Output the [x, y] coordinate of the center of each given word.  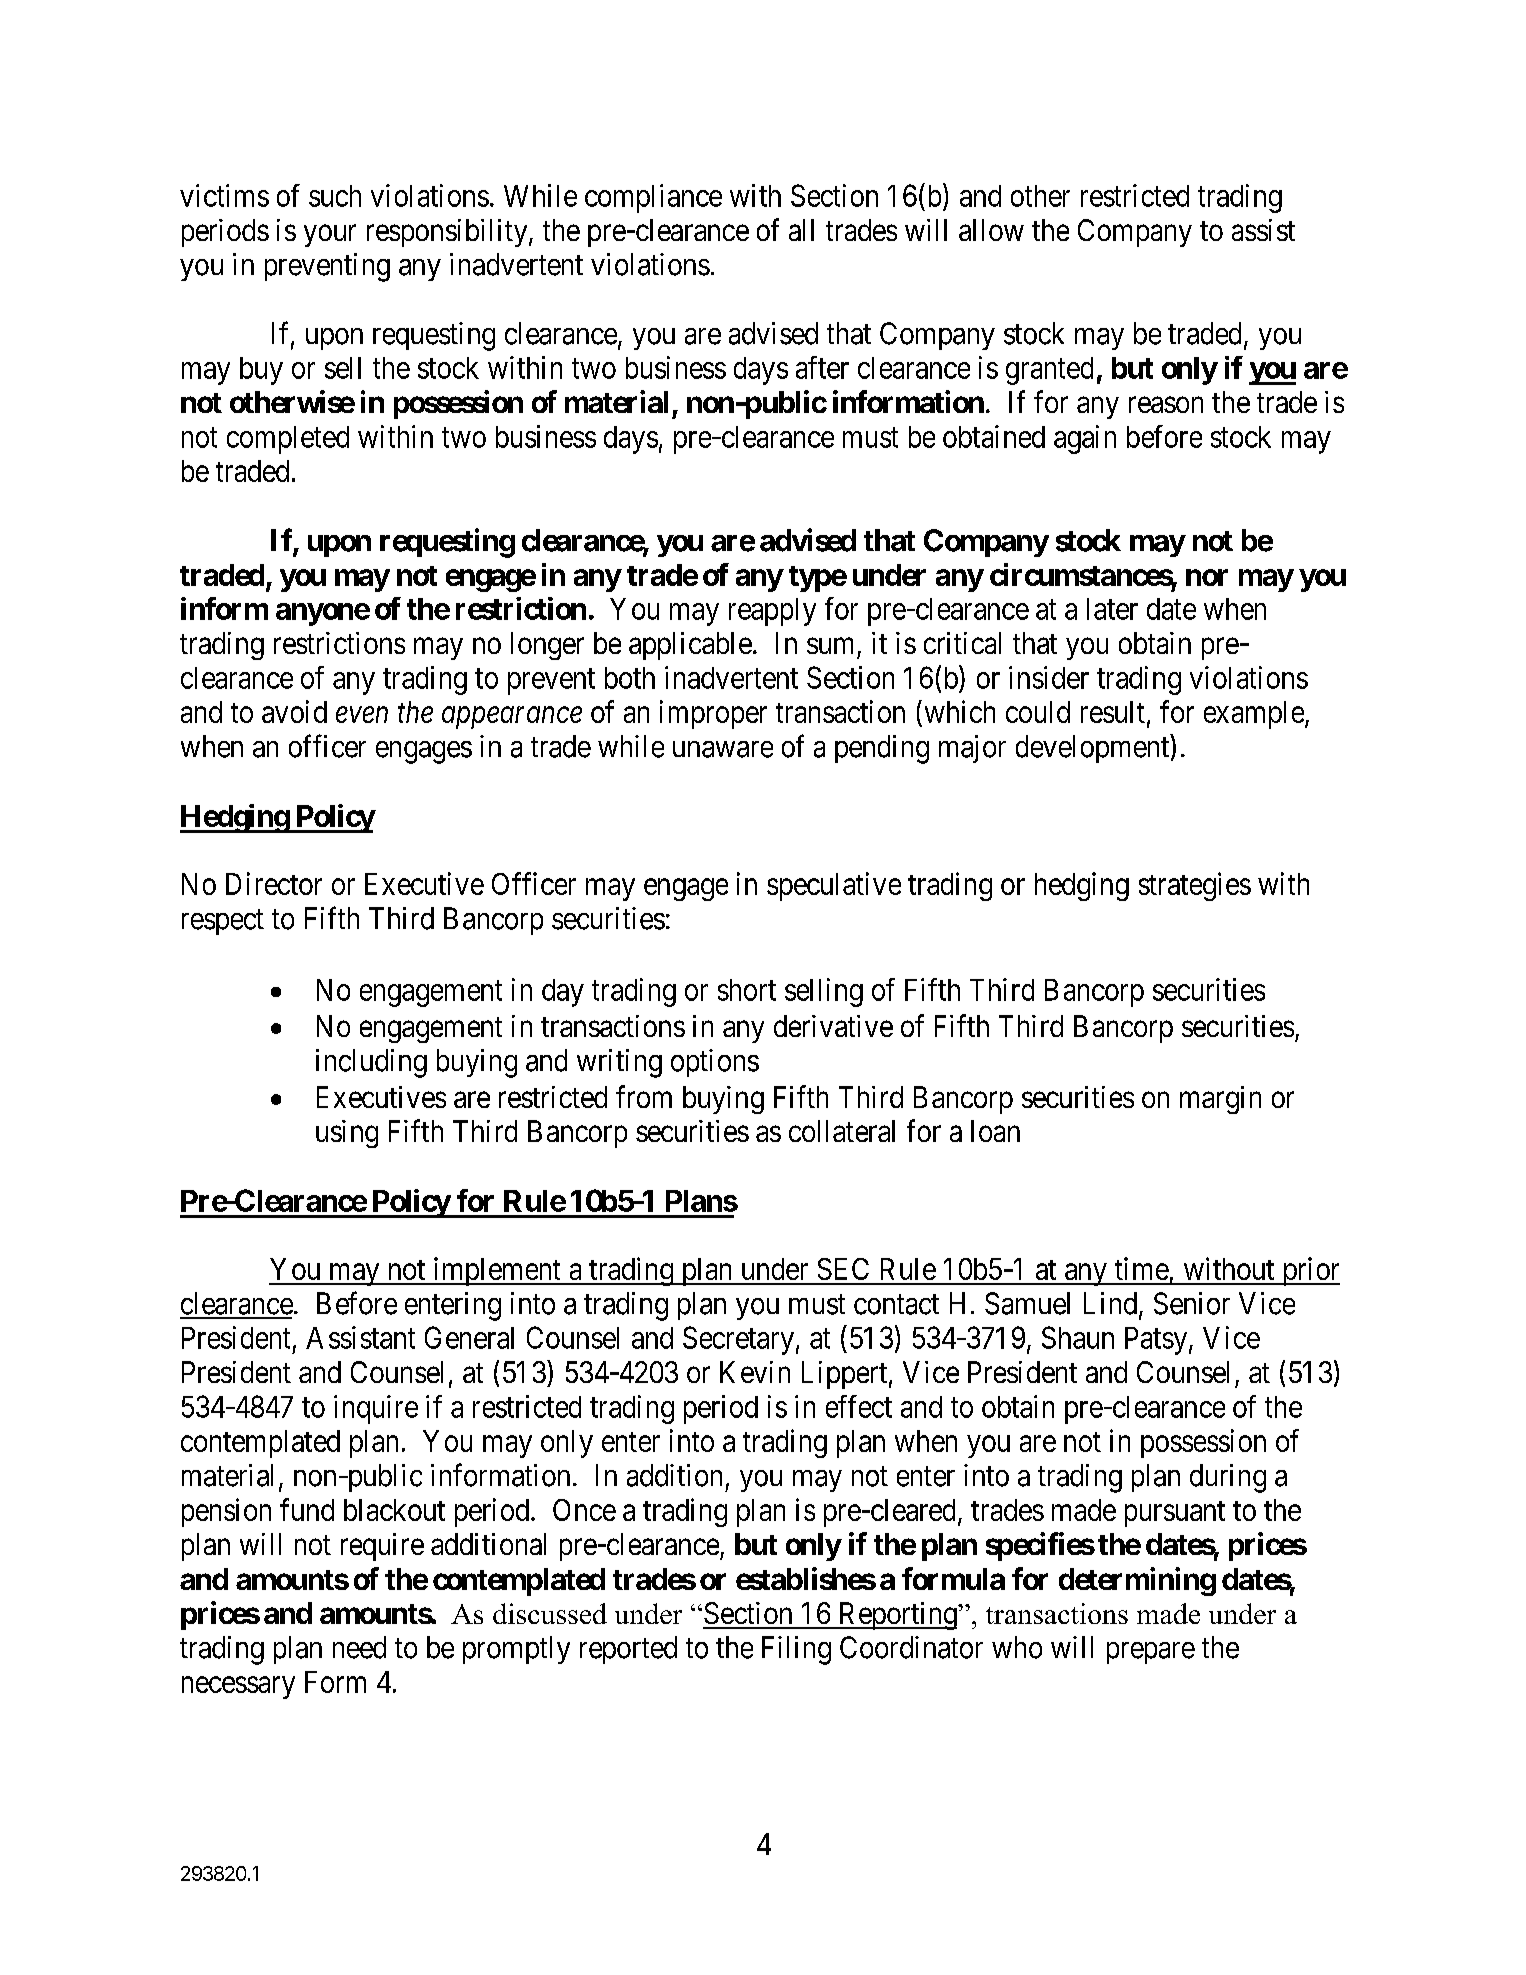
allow [991, 230]
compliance [653, 198]
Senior [1192, 1303]
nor [1207, 577]
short [747, 990]
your [330, 236]
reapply [772, 612]
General [469, 1337]
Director [274, 883]
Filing [796, 1650]
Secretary [738, 1340]
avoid [294, 711]
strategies [1195, 886]
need [359, 1647]
